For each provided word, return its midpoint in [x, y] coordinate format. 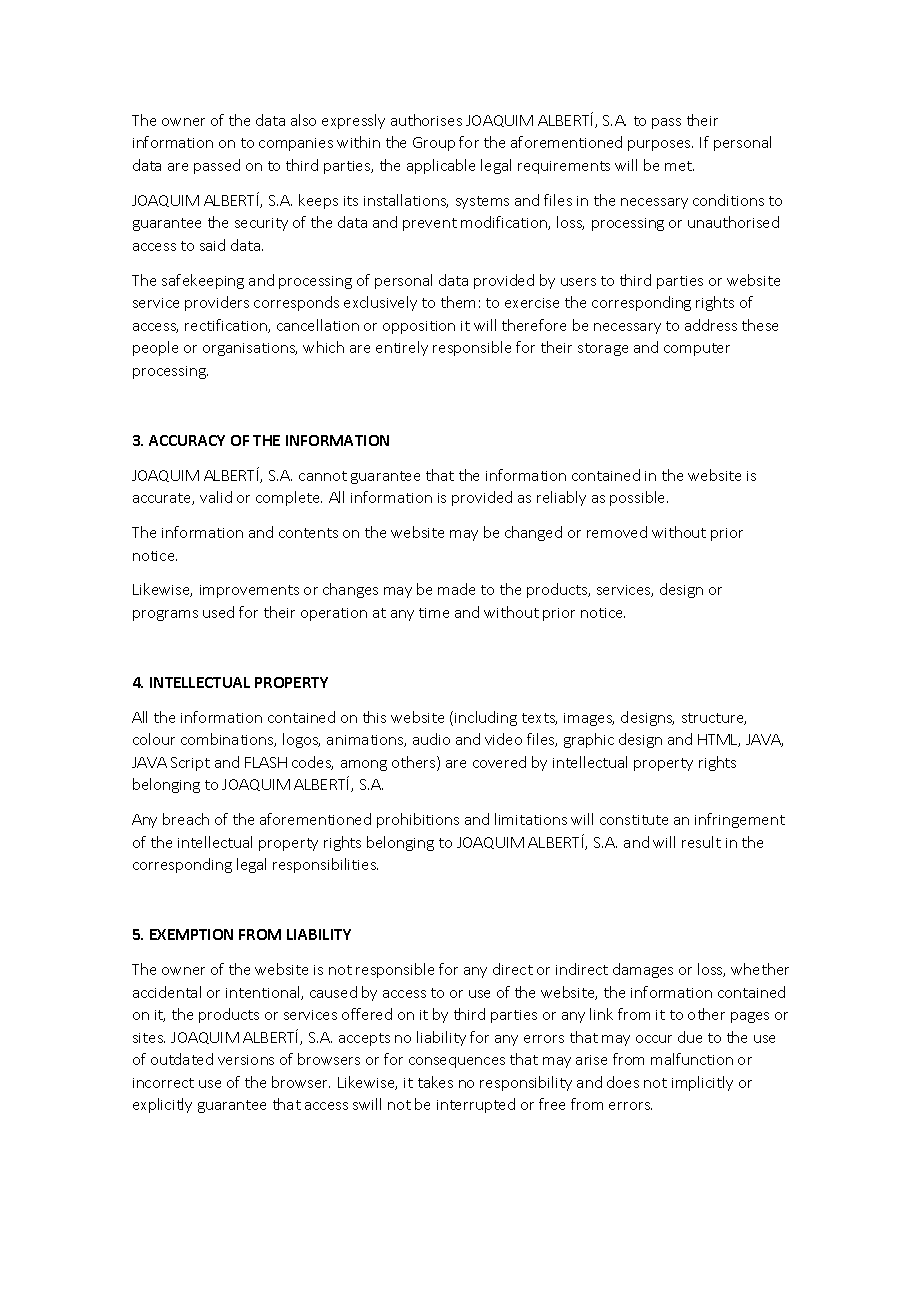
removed [617, 532]
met [679, 166]
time [434, 613]
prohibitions [418, 820]
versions [246, 1060]
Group [434, 144]
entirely [402, 348]
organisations [250, 349]
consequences [457, 1062]
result [701, 842]
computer [697, 349]
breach [186, 819]
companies [296, 144]
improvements [249, 591]
